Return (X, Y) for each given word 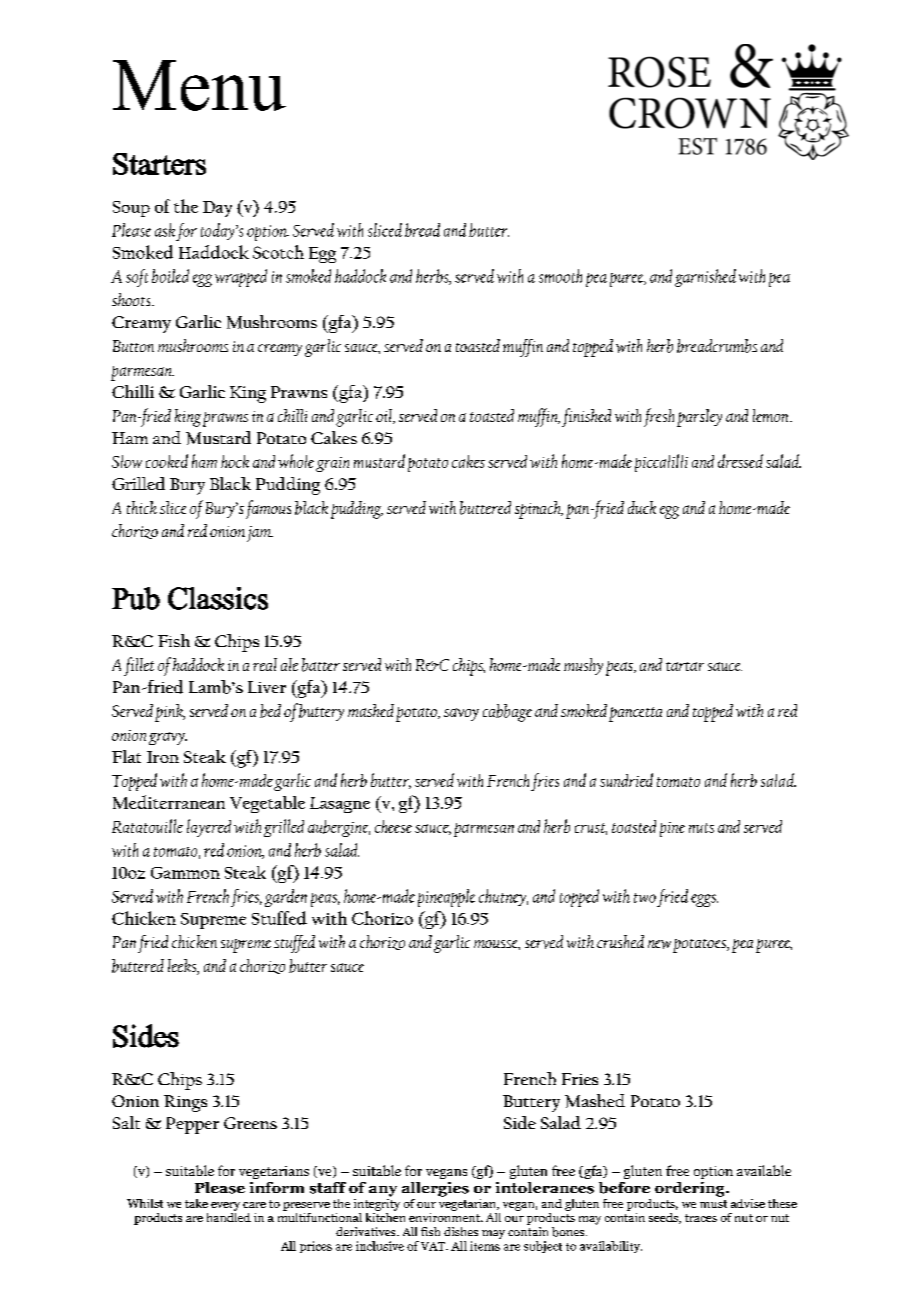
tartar (685, 666)
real (265, 664)
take (196, 1203)
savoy (461, 714)
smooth (560, 276)
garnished (705, 278)
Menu (199, 85)
